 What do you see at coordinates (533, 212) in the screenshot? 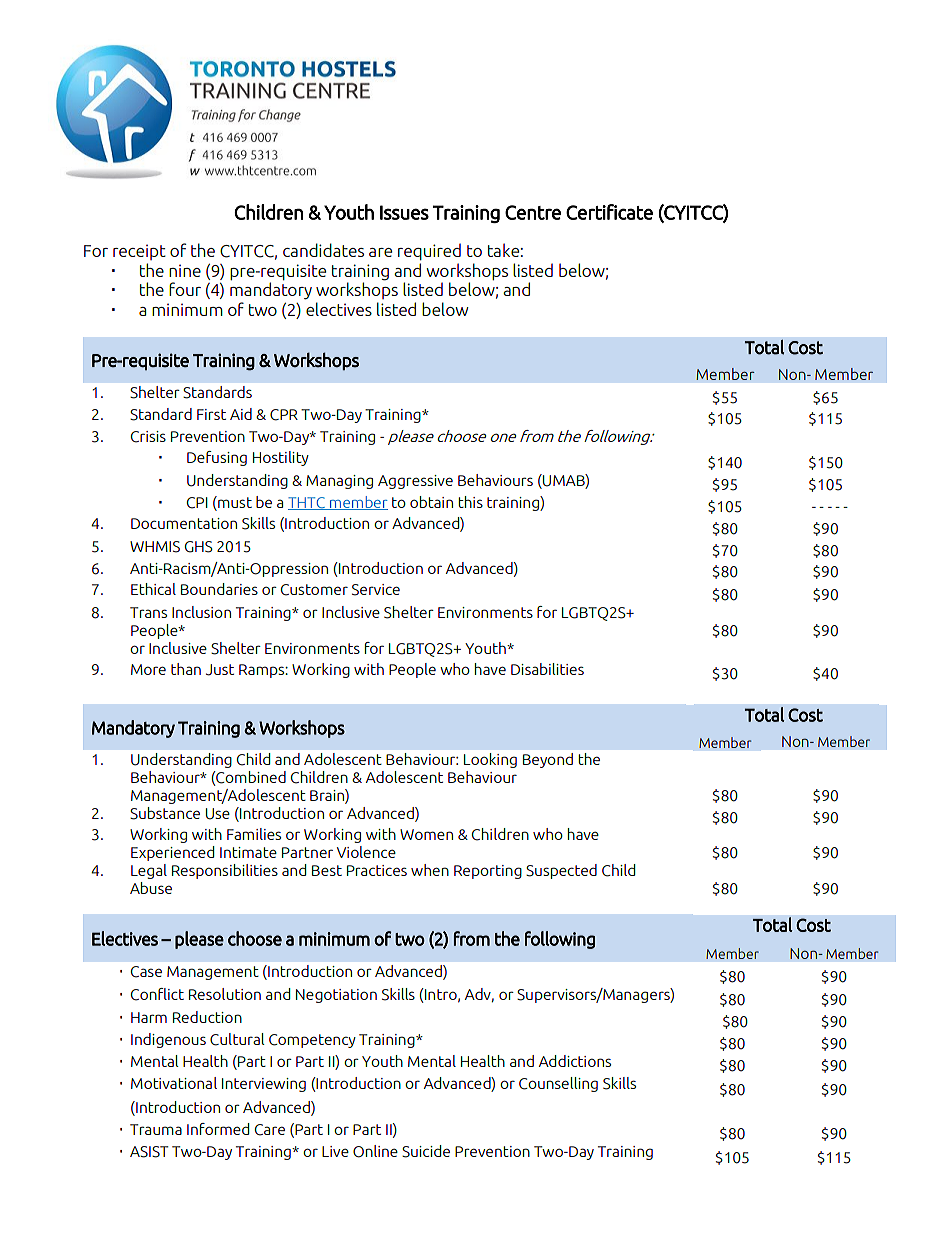
I see `Centre` at bounding box center [533, 212].
